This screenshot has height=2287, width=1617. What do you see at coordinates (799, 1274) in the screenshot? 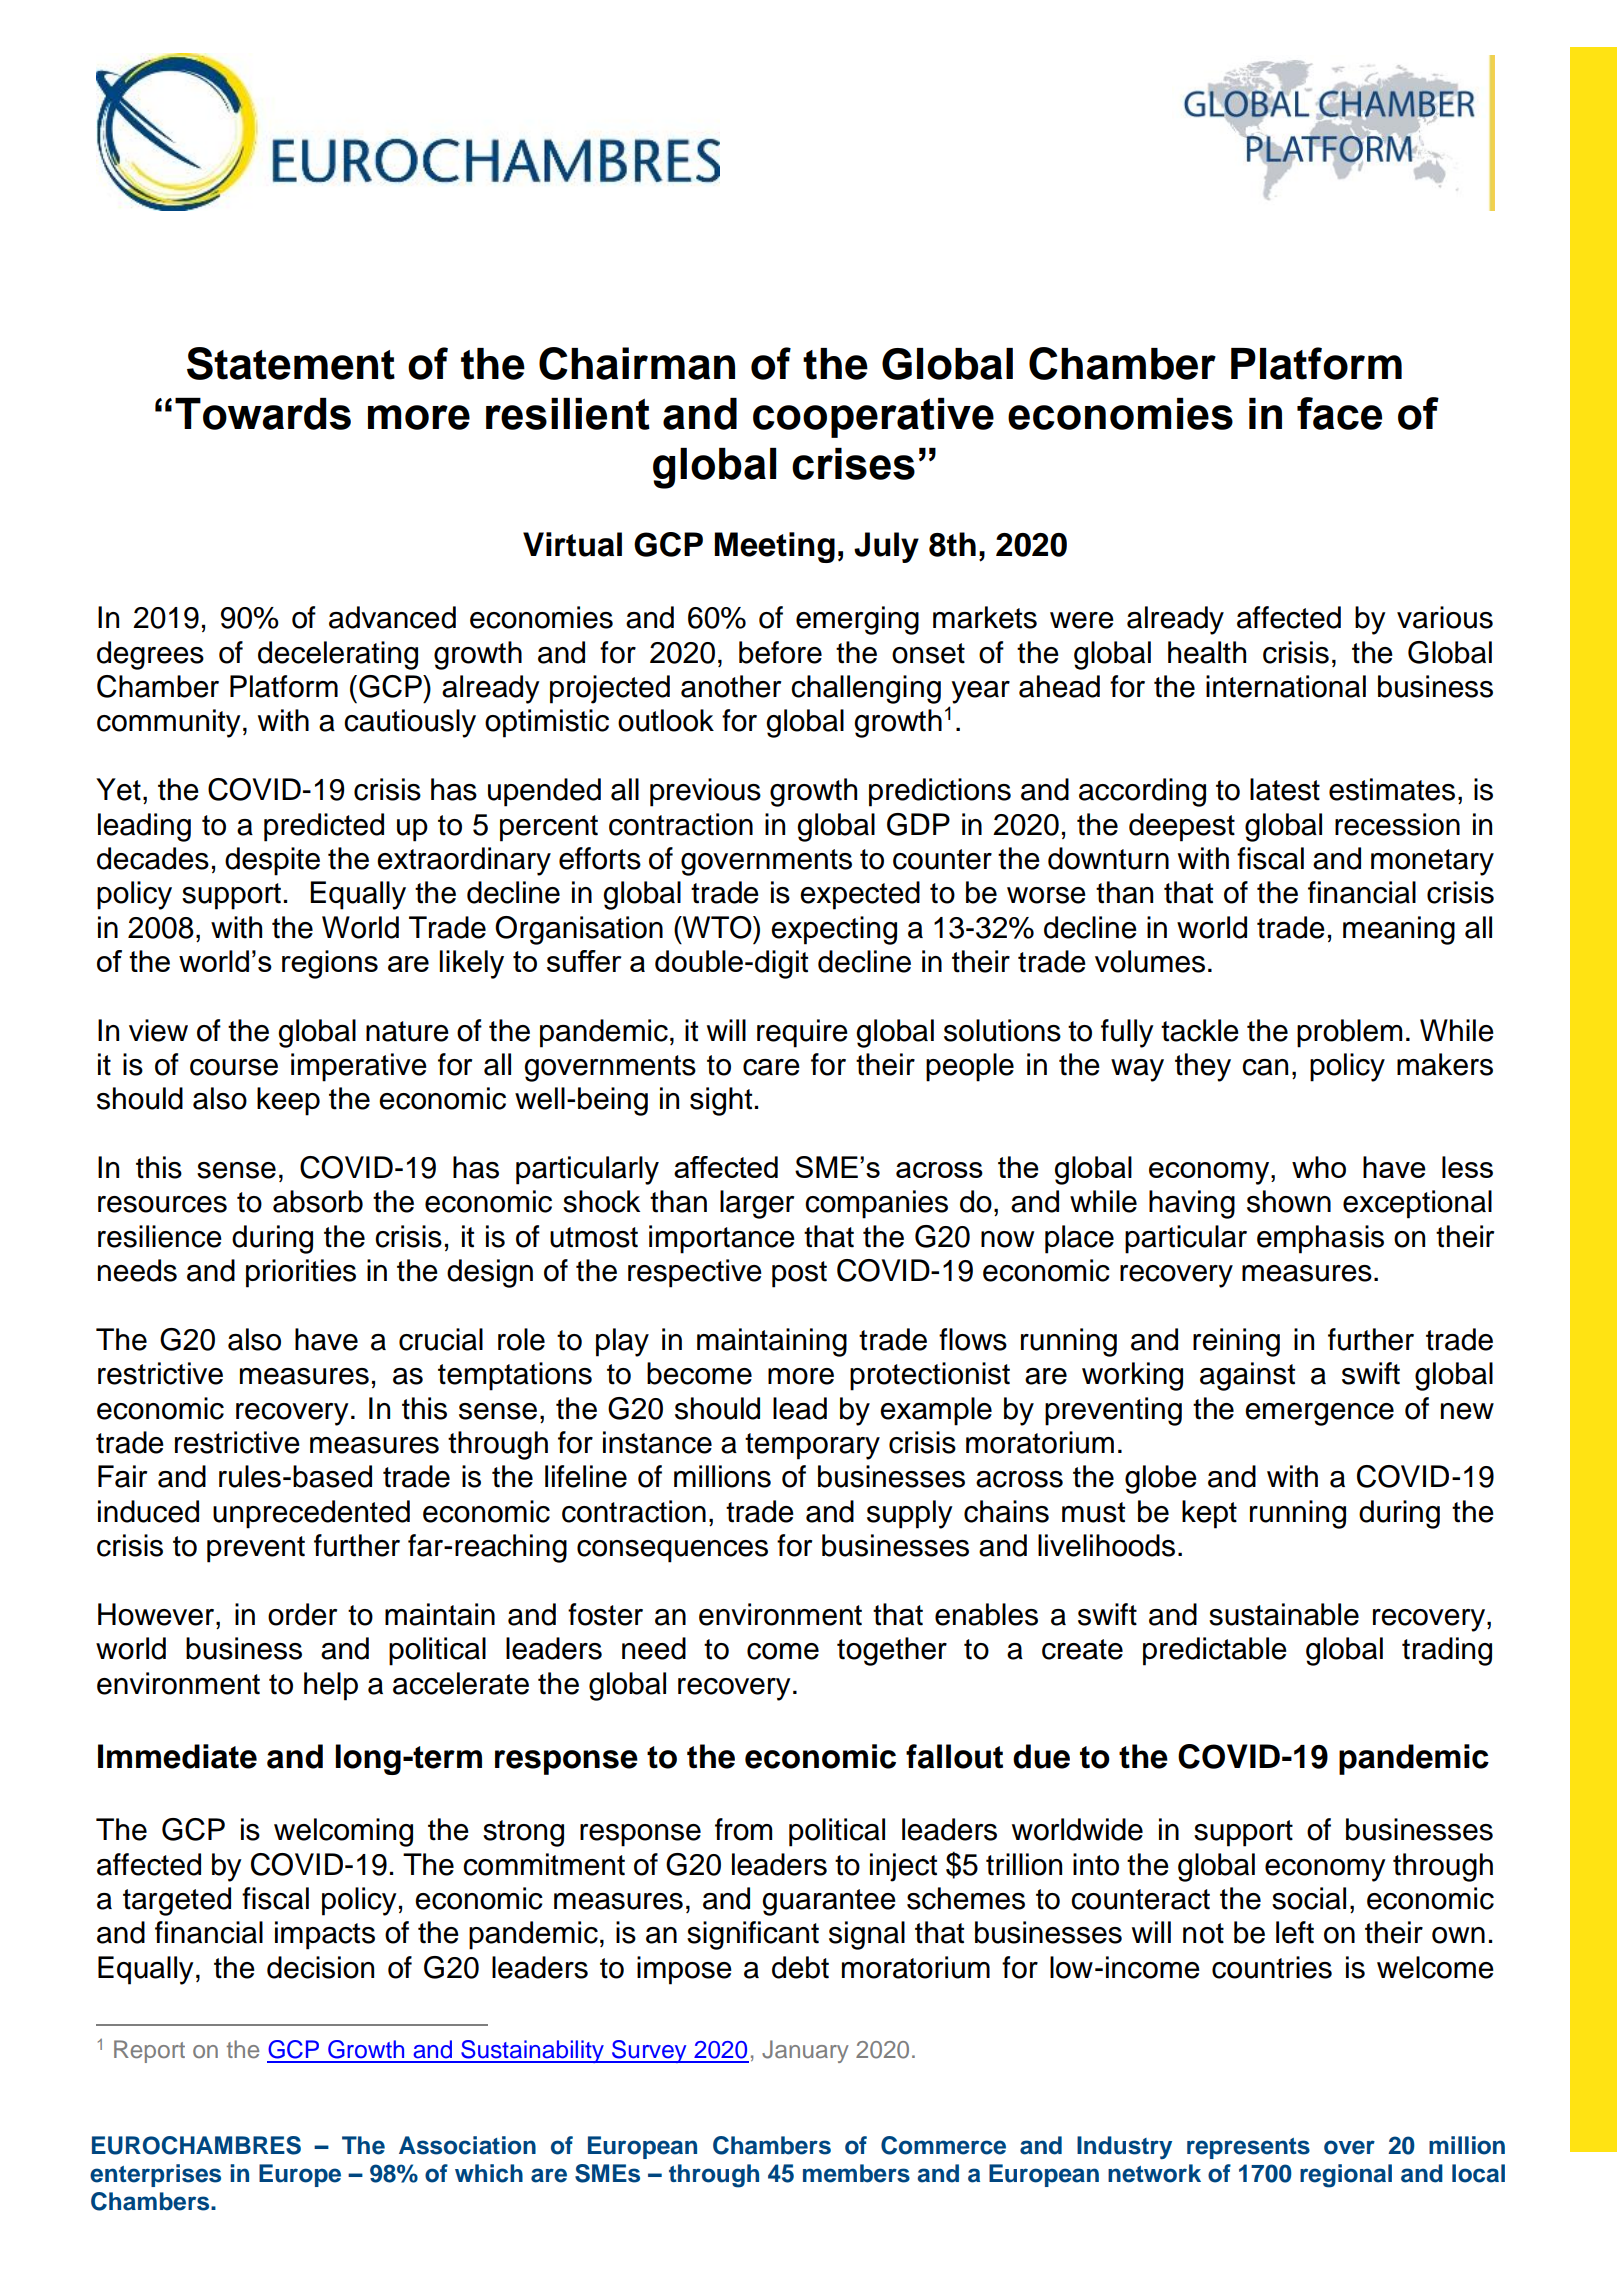
I see `post` at bounding box center [799, 1274].
